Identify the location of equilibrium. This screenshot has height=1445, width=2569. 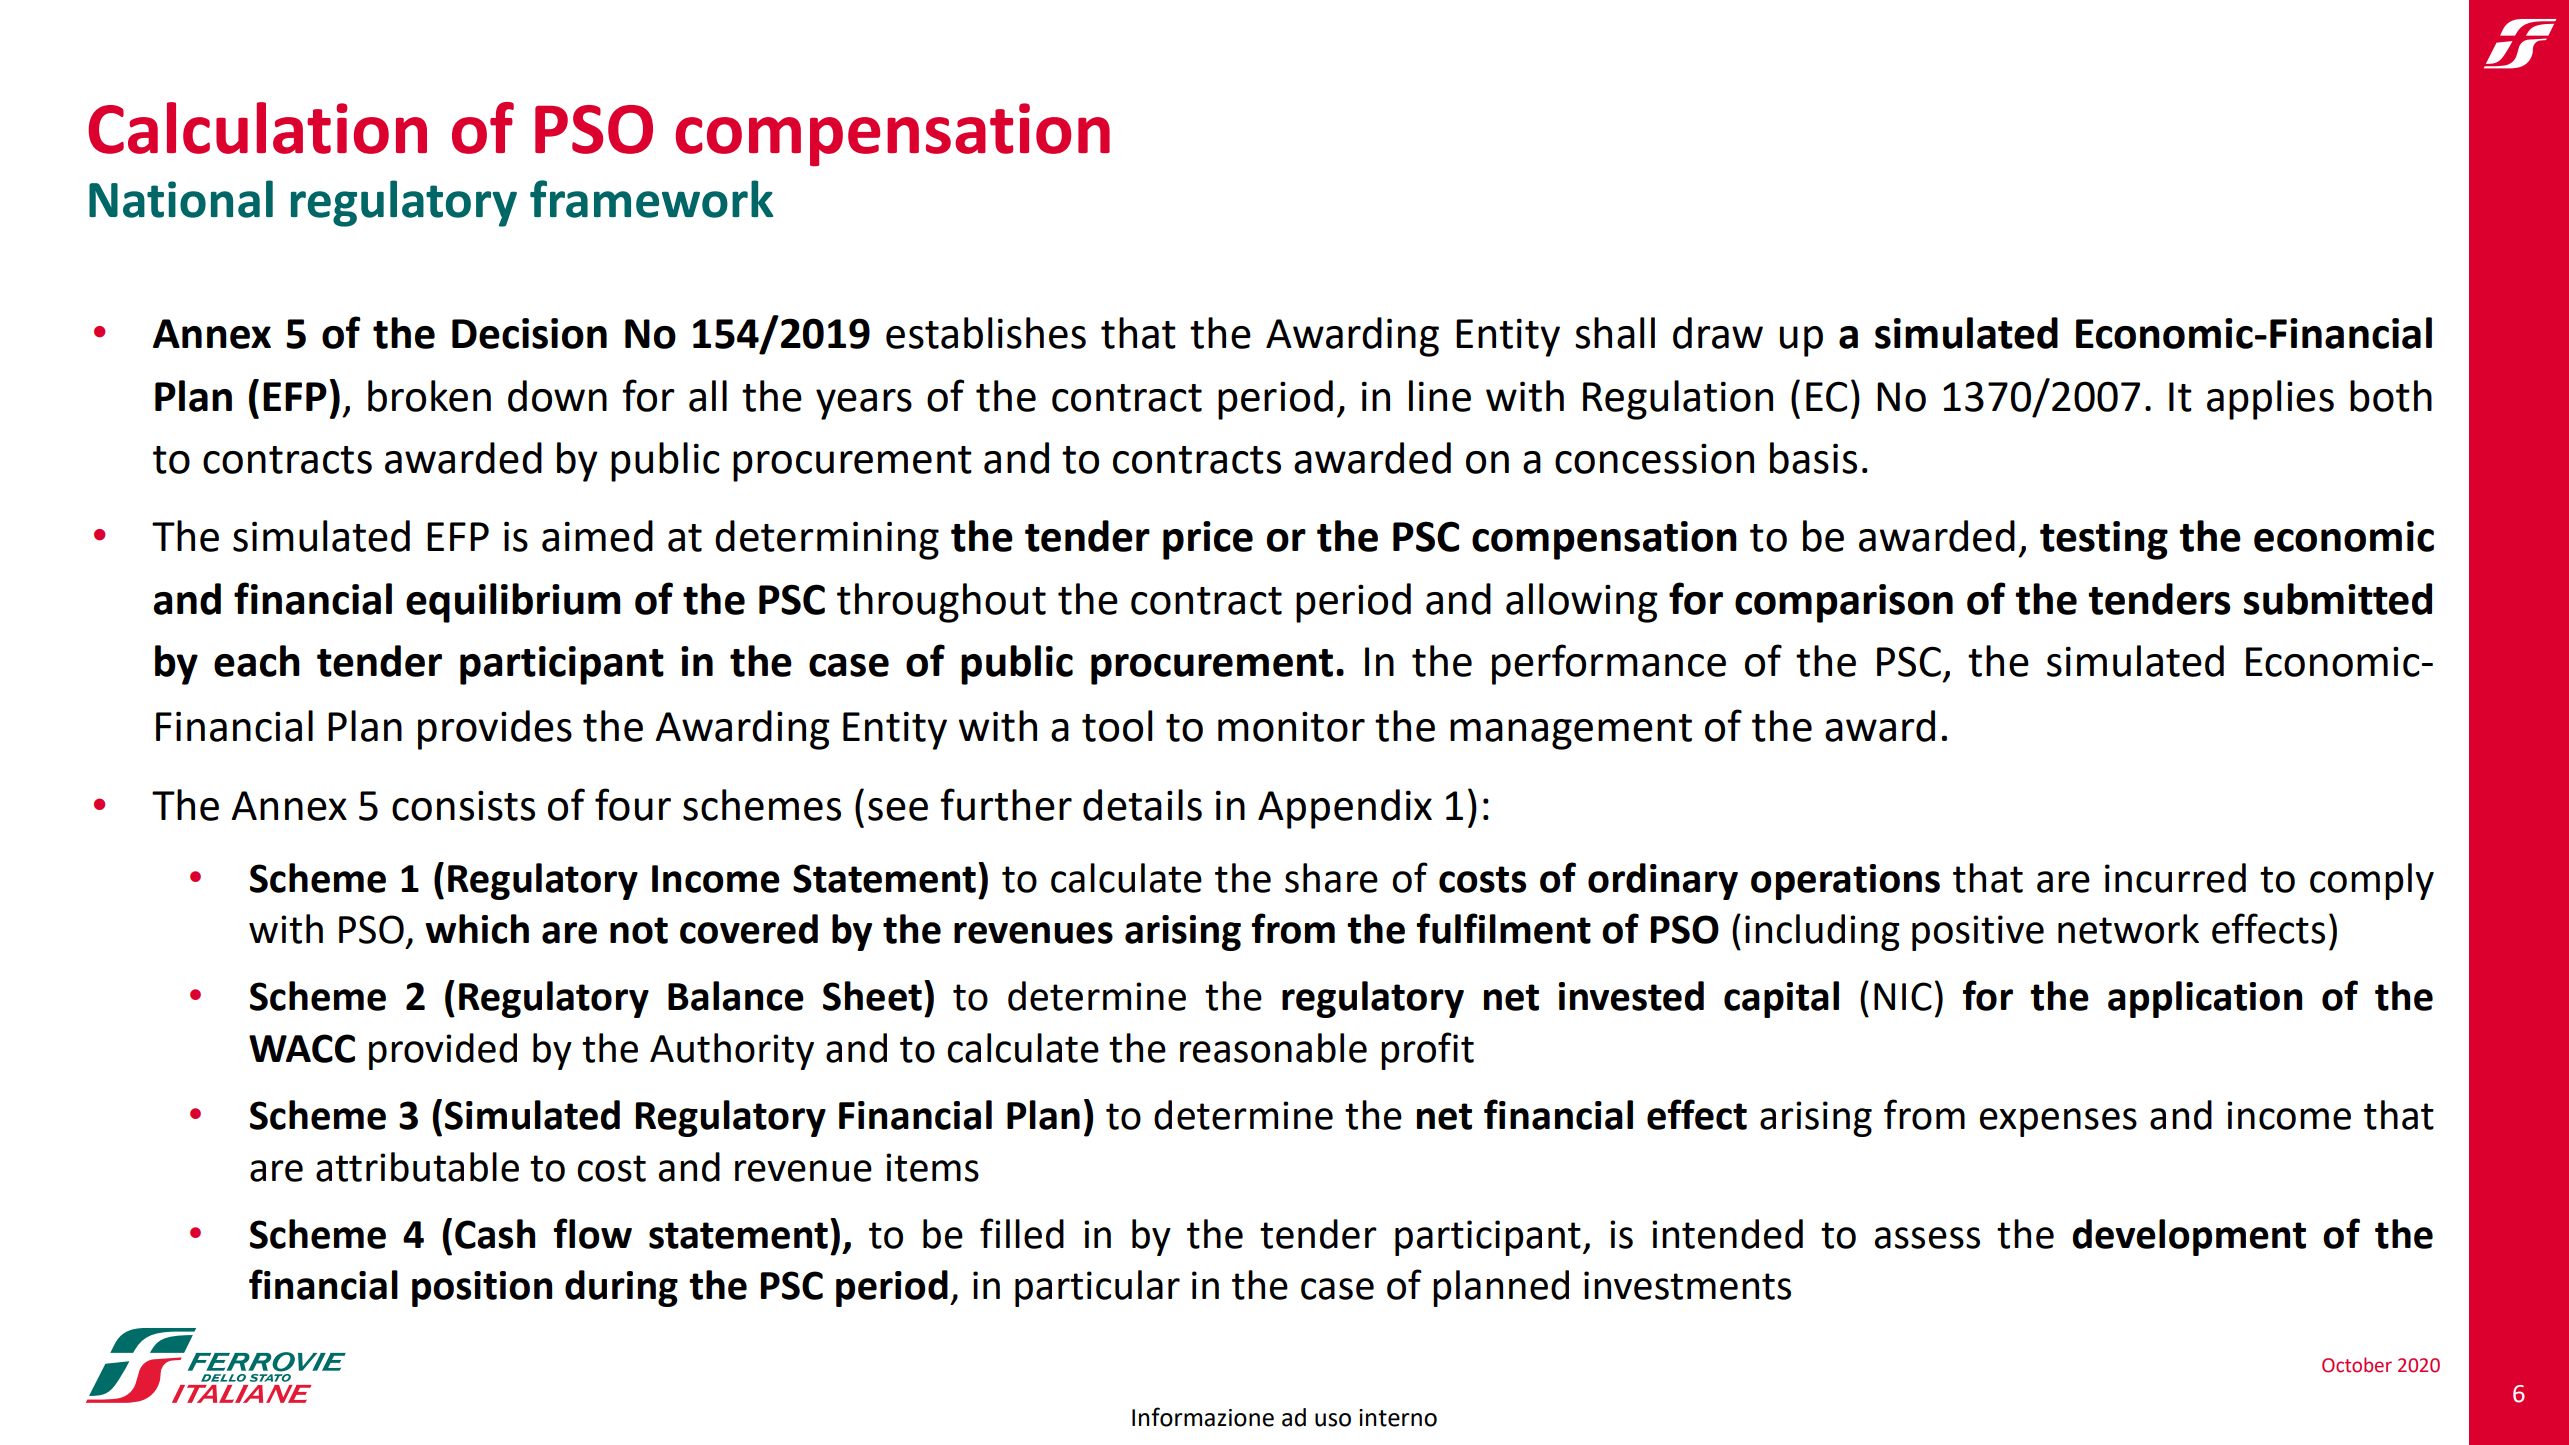
(513, 603).
